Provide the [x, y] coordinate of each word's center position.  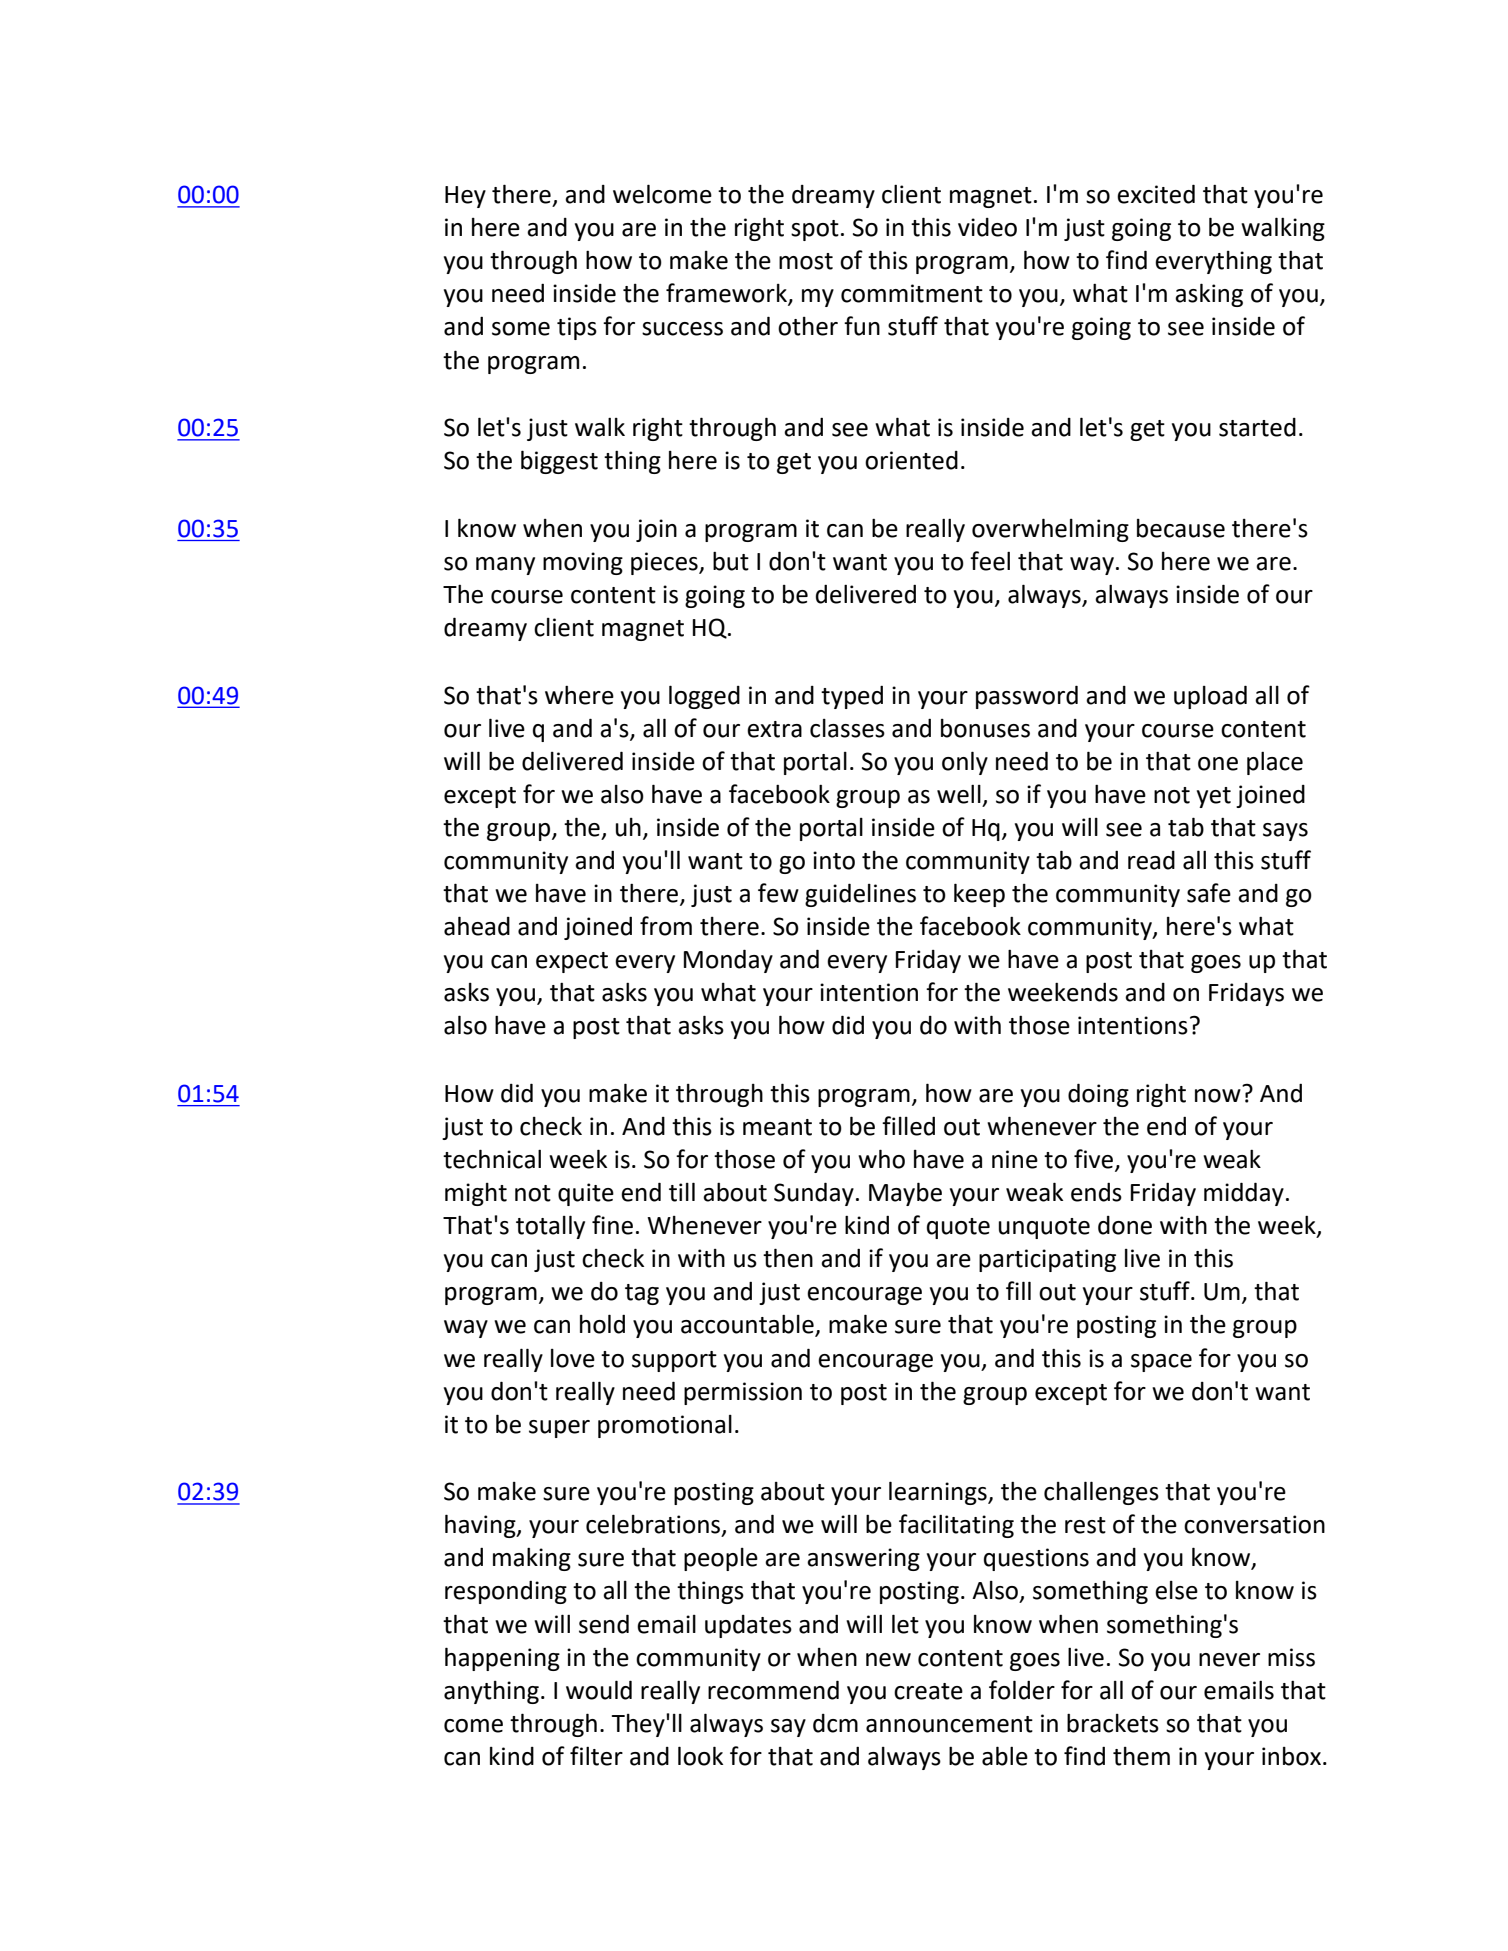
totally [550, 1227]
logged [704, 697]
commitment [912, 293]
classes [847, 728]
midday [1244, 1194]
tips [577, 328]
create [928, 1691]
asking [1209, 295]
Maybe [905, 1194]
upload [1210, 697]
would [599, 1690]
